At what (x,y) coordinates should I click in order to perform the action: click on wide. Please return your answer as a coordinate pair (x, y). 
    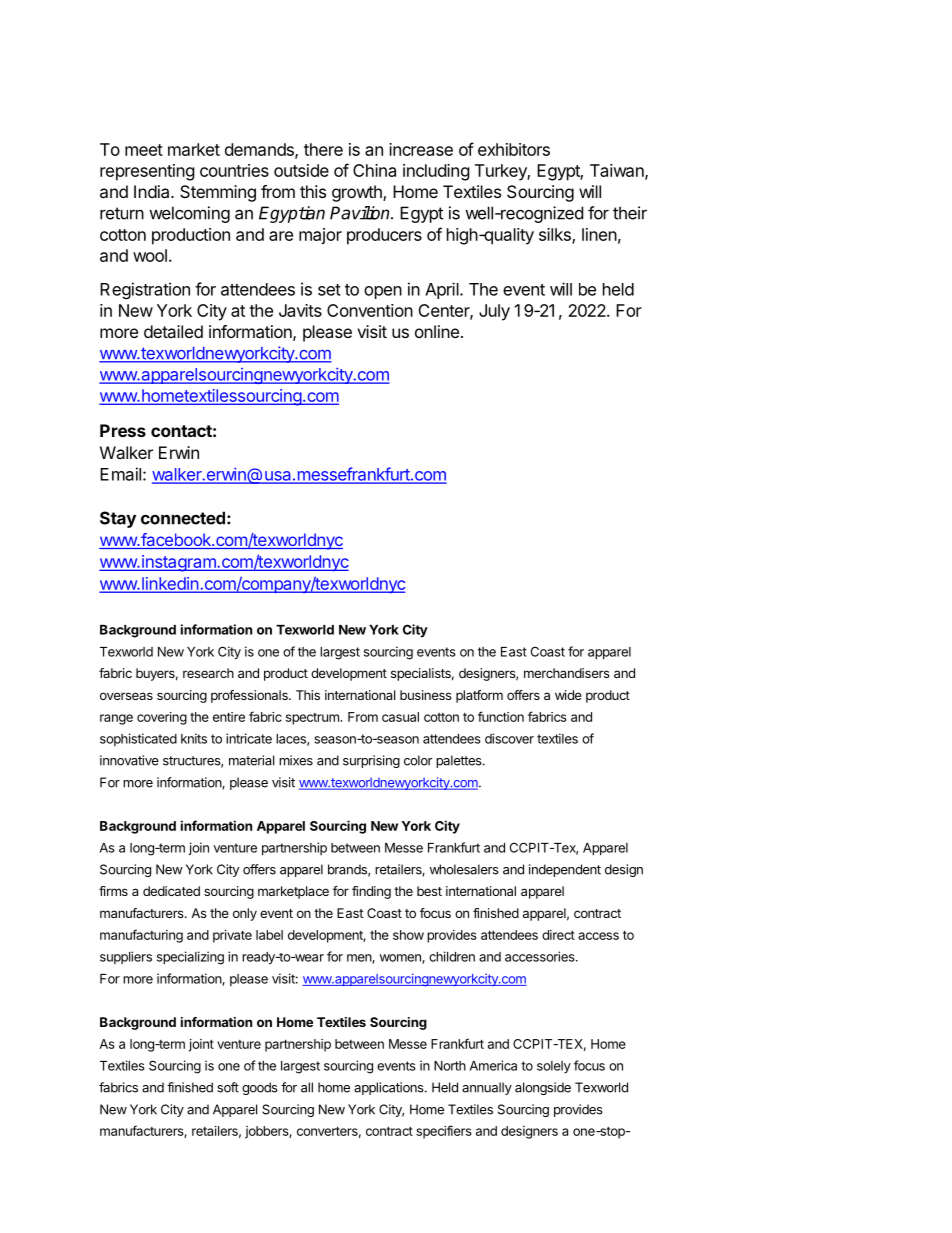
    Looking at the image, I should click on (568, 695).
